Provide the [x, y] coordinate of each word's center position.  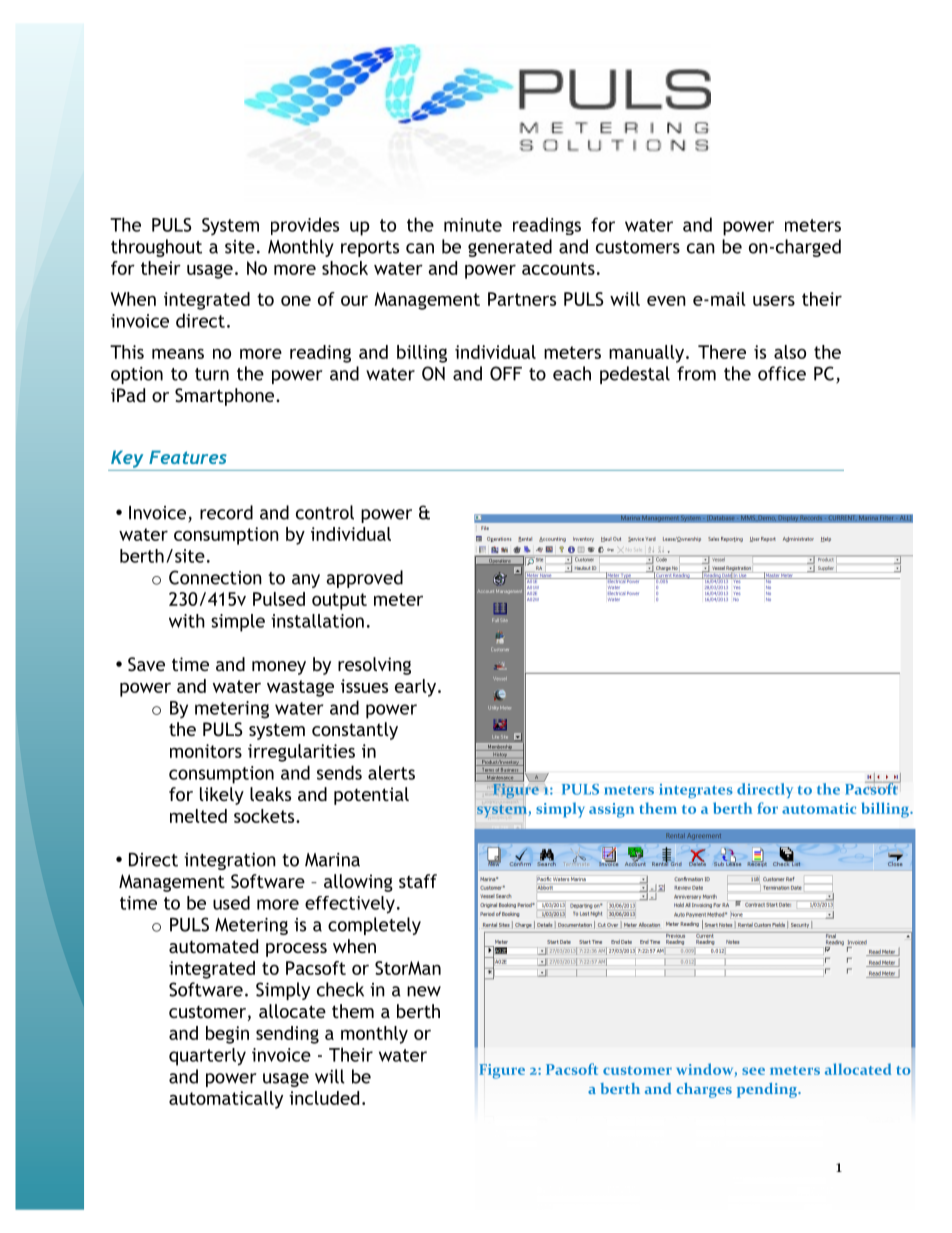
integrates [696, 791]
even [666, 301]
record [226, 512]
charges [704, 1090]
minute [473, 225]
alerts [391, 772]
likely [222, 796]
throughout [156, 248]
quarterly [207, 1057]
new [424, 991]
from [696, 373]
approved [364, 579]
